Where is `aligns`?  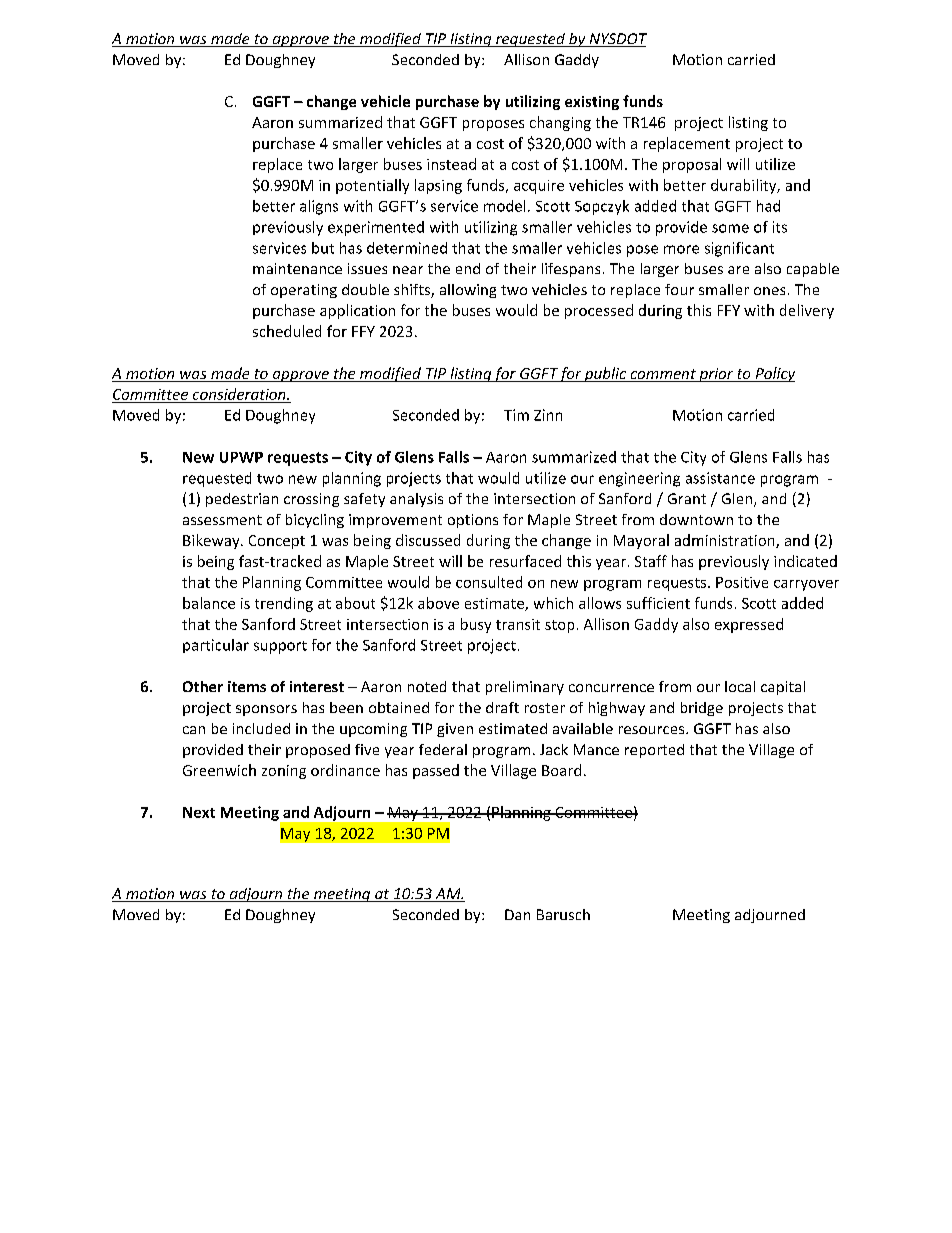
aligns is located at coordinates (319, 207).
